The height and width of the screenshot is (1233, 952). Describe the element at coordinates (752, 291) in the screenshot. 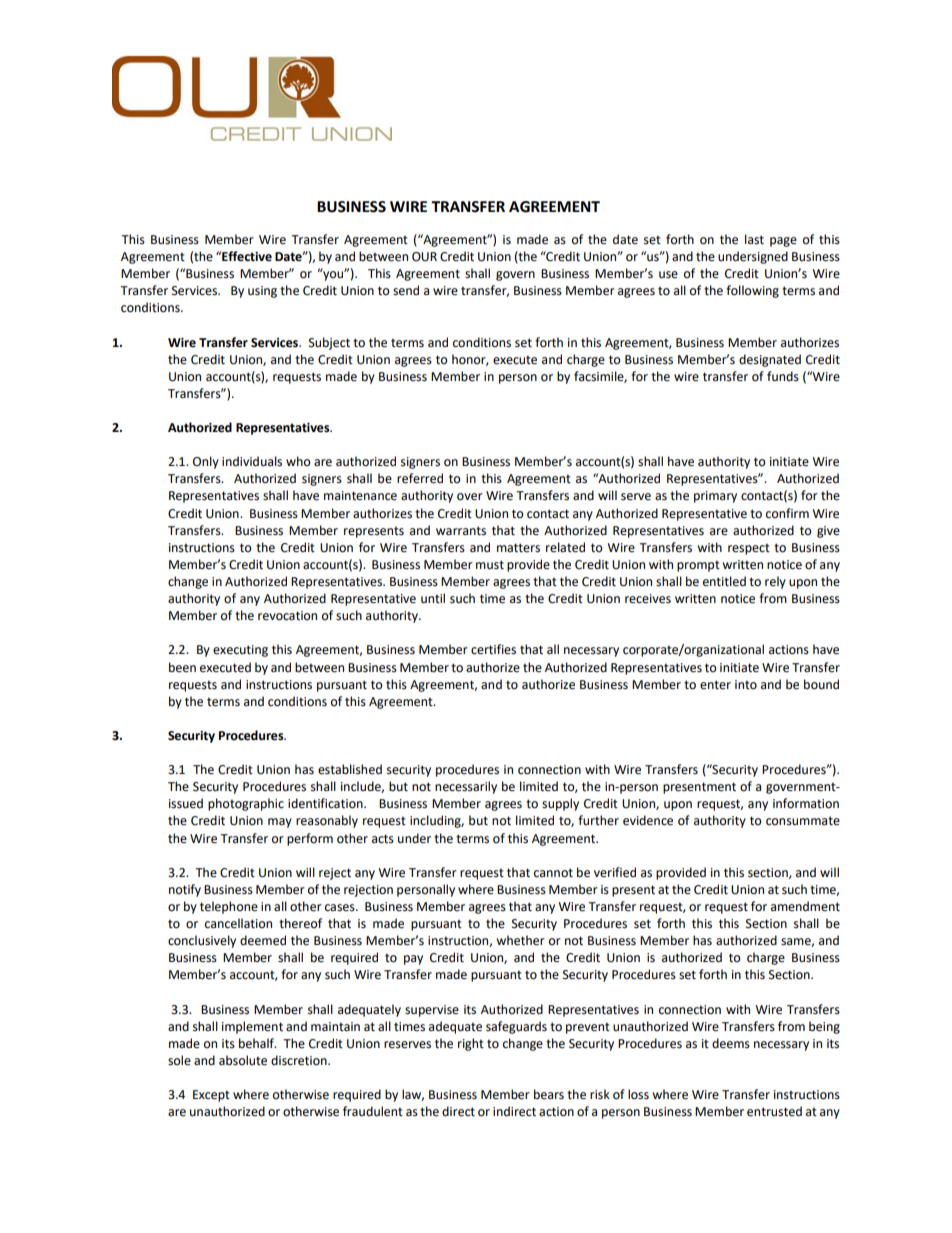

I see `following` at that location.
